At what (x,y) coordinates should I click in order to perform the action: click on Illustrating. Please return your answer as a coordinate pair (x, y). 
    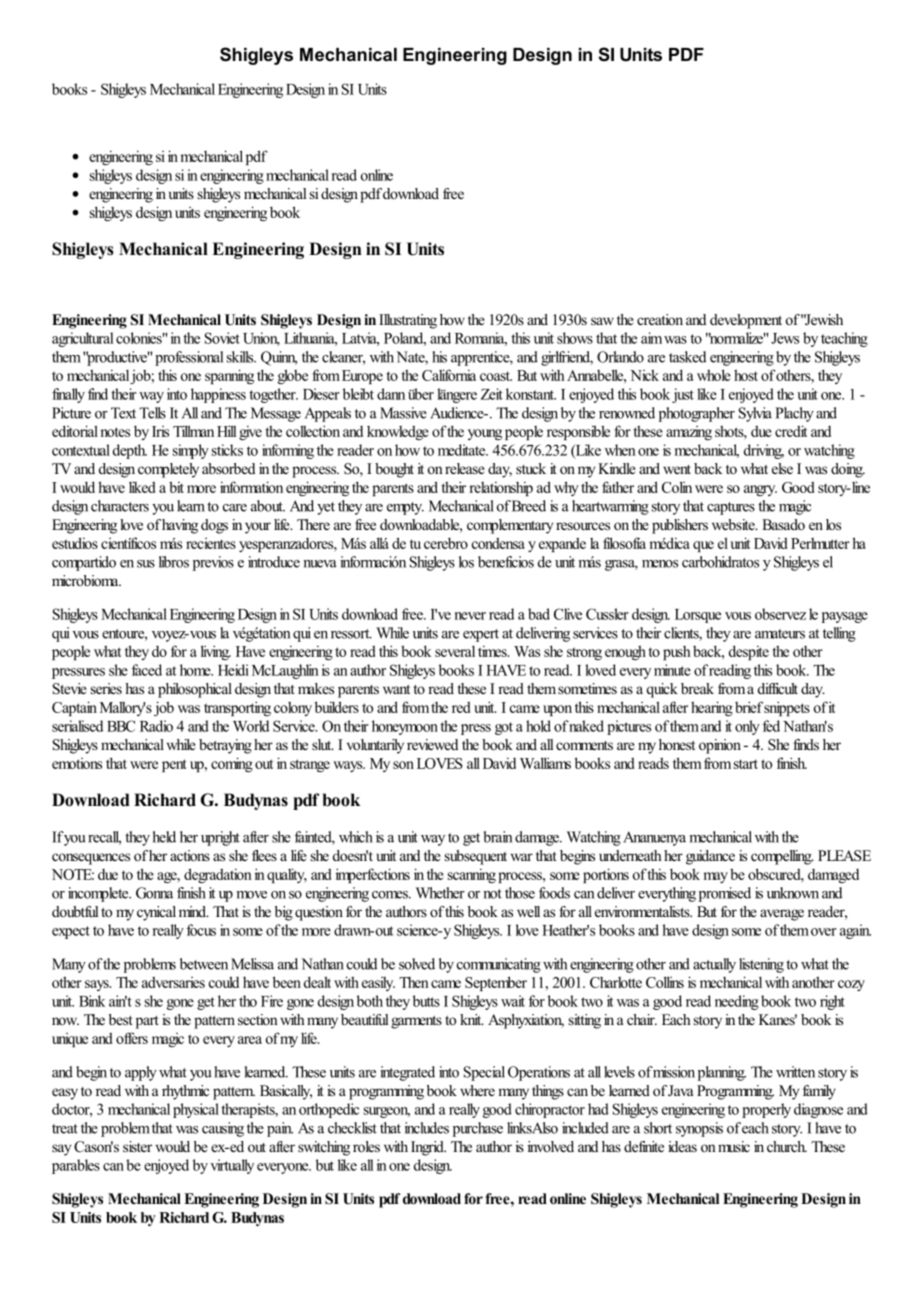
    Looking at the image, I should click on (408, 321).
